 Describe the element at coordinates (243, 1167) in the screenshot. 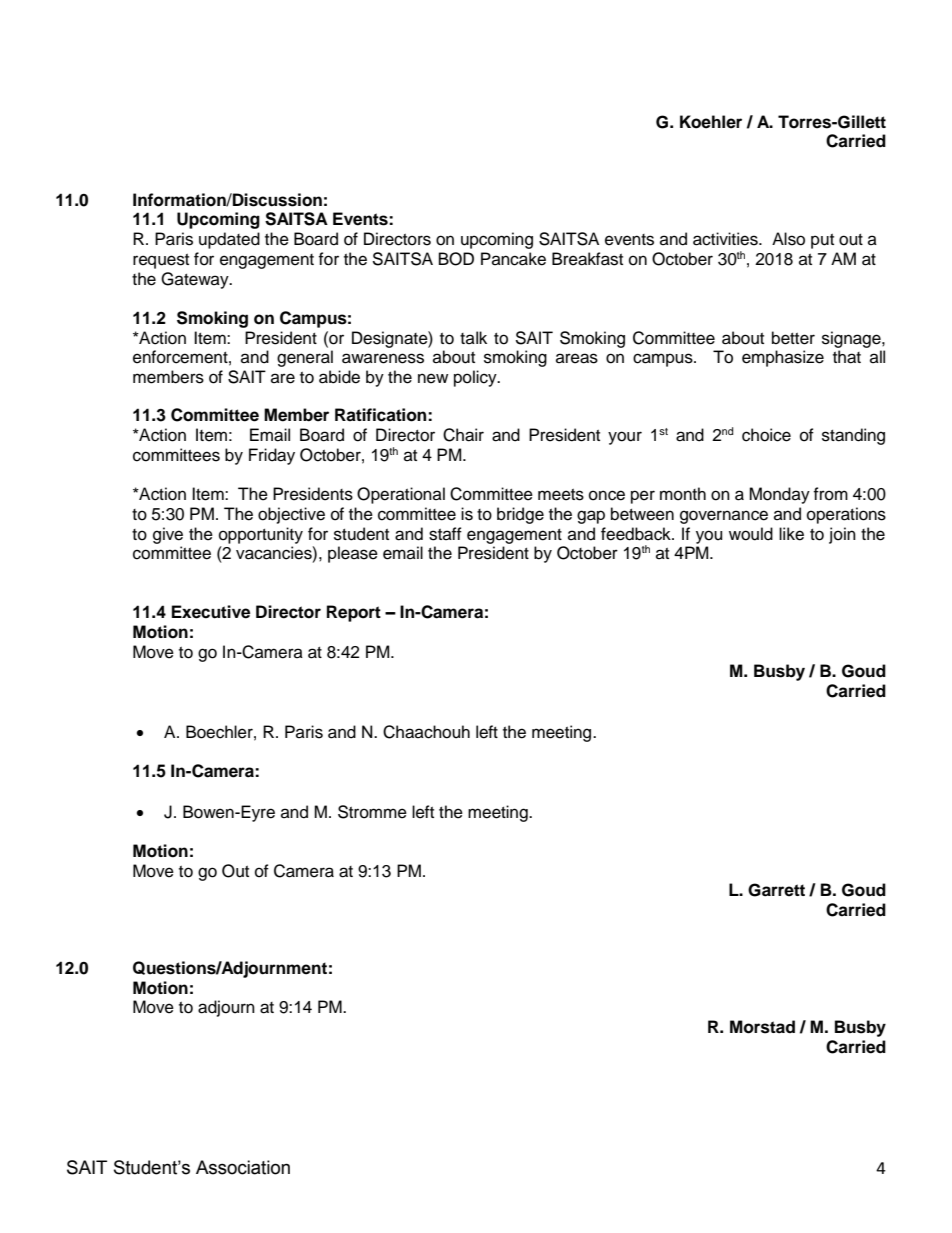

I see `Association` at that location.
